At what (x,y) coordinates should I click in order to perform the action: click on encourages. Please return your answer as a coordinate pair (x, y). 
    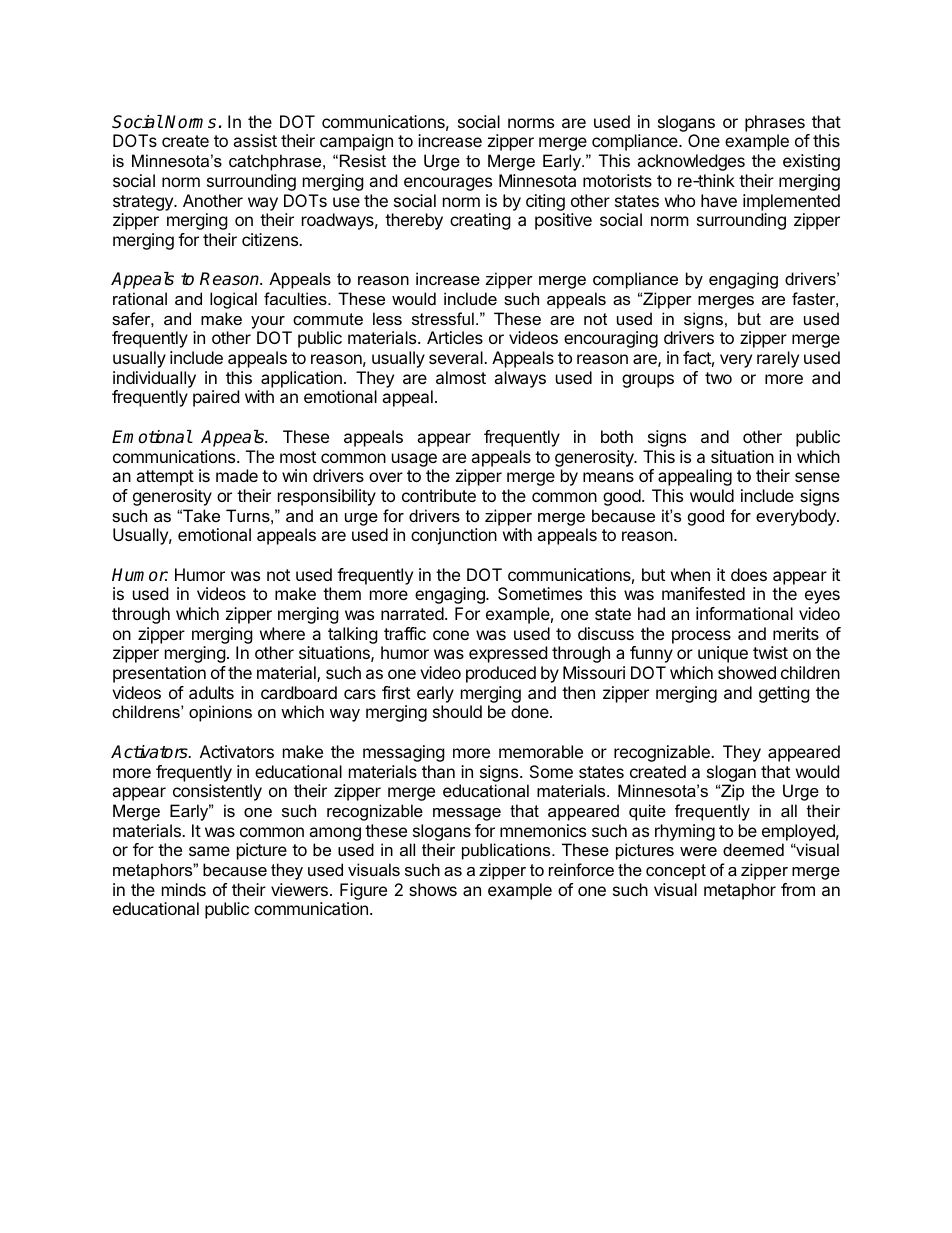
    Looking at the image, I should click on (448, 184).
